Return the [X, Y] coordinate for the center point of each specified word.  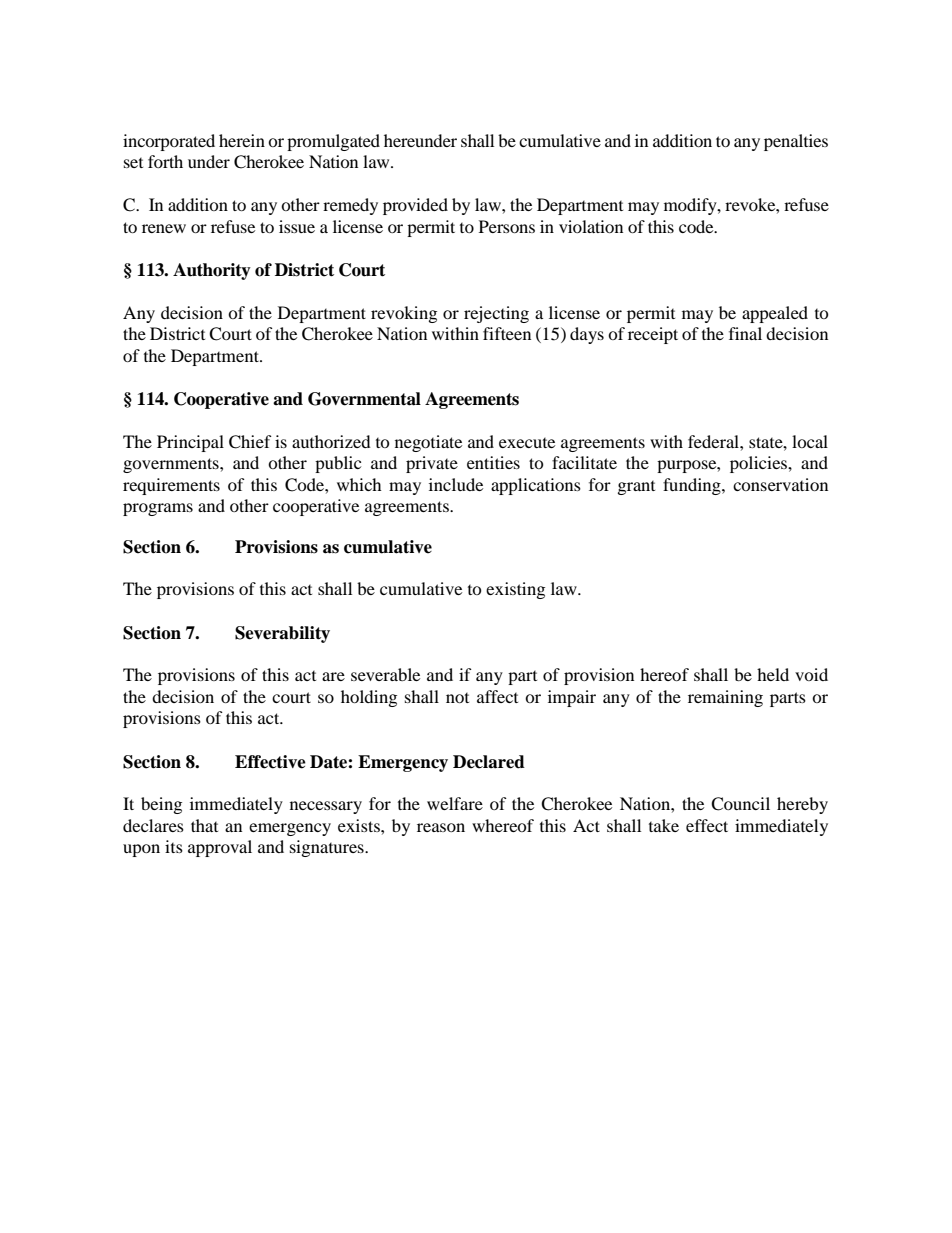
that [204, 825]
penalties [796, 142]
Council [740, 804]
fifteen [507, 333]
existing [515, 590]
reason [441, 827]
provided [415, 206]
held [773, 674]
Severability [282, 634]
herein [242, 140]
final [745, 333]
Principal [190, 443]
